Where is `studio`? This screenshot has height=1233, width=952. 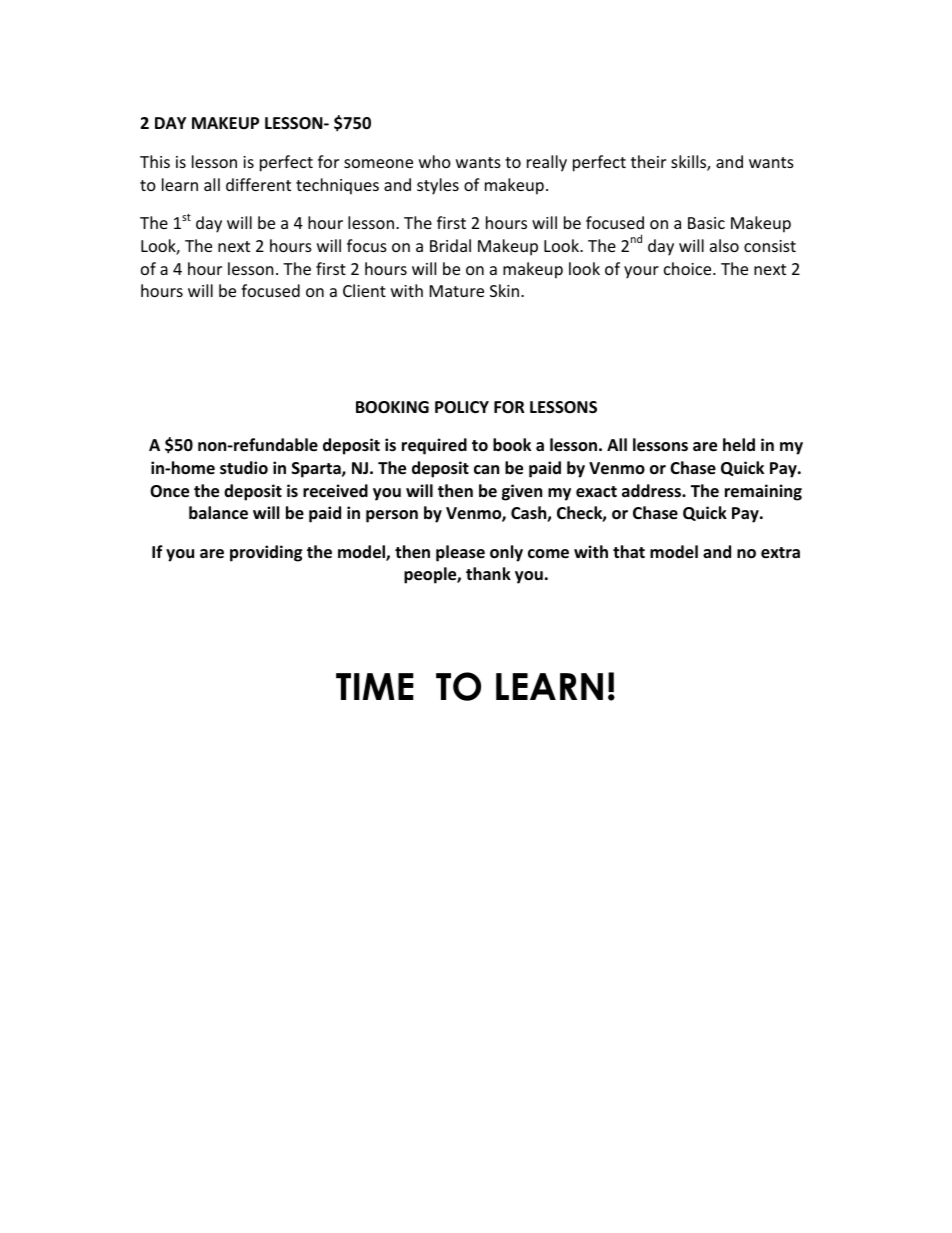
studio is located at coordinates (244, 468).
